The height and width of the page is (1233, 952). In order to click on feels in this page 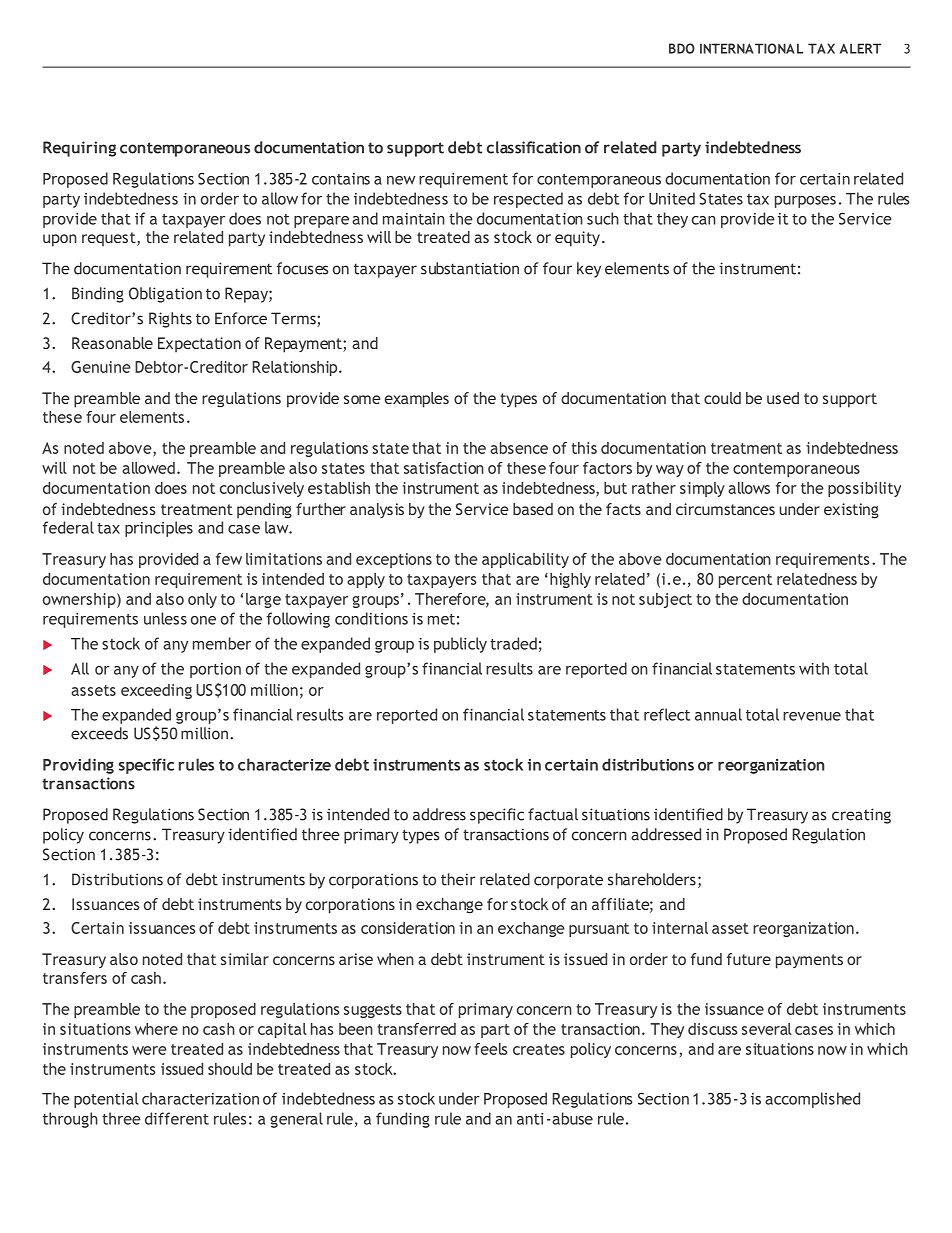, I will do `click(490, 1049)`.
